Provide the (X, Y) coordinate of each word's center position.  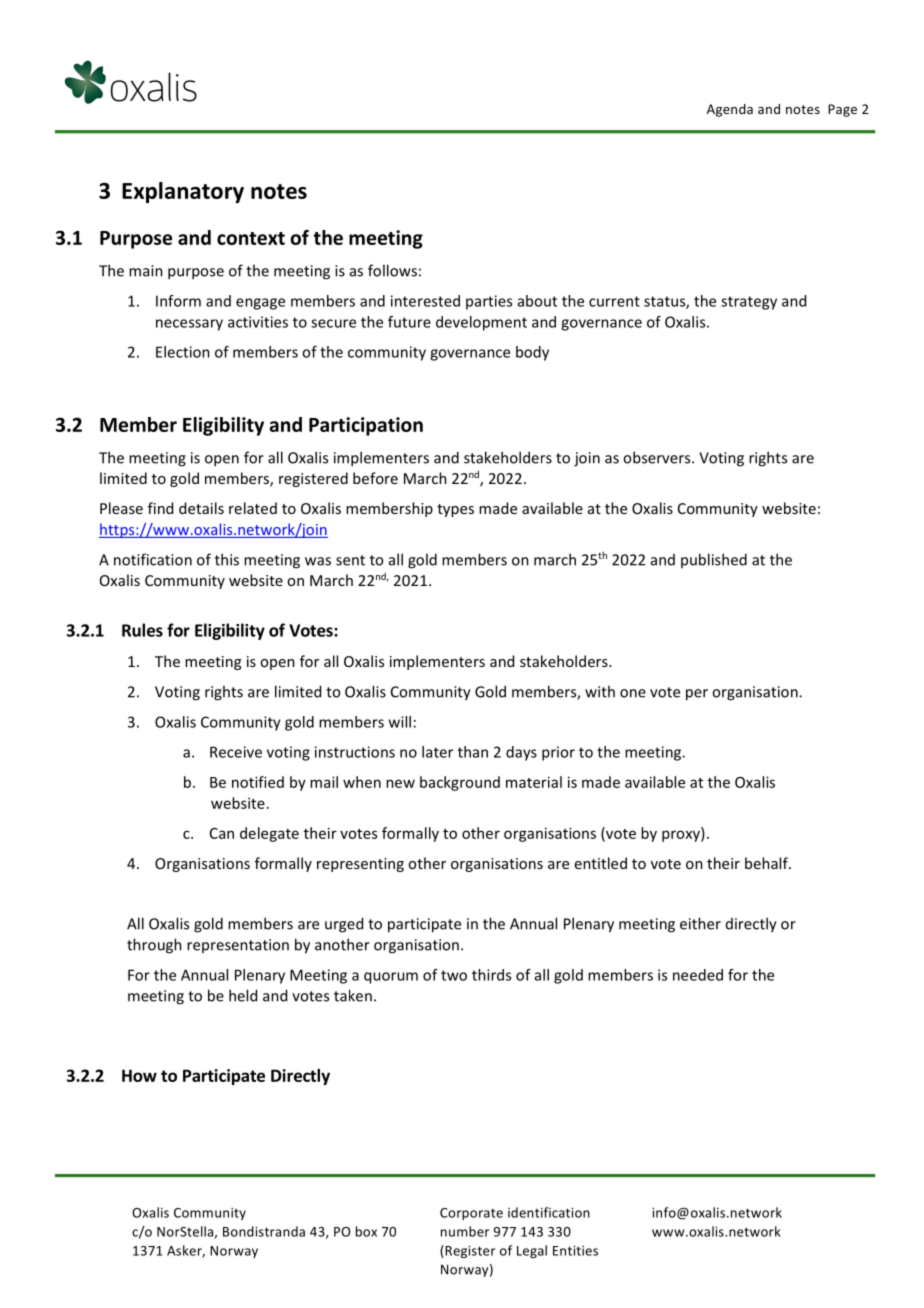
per (697, 695)
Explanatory (183, 192)
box (366, 1231)
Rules (142, 630)
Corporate (471, 1214)
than (473, 752)
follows (392, 270)
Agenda (730, 110)
